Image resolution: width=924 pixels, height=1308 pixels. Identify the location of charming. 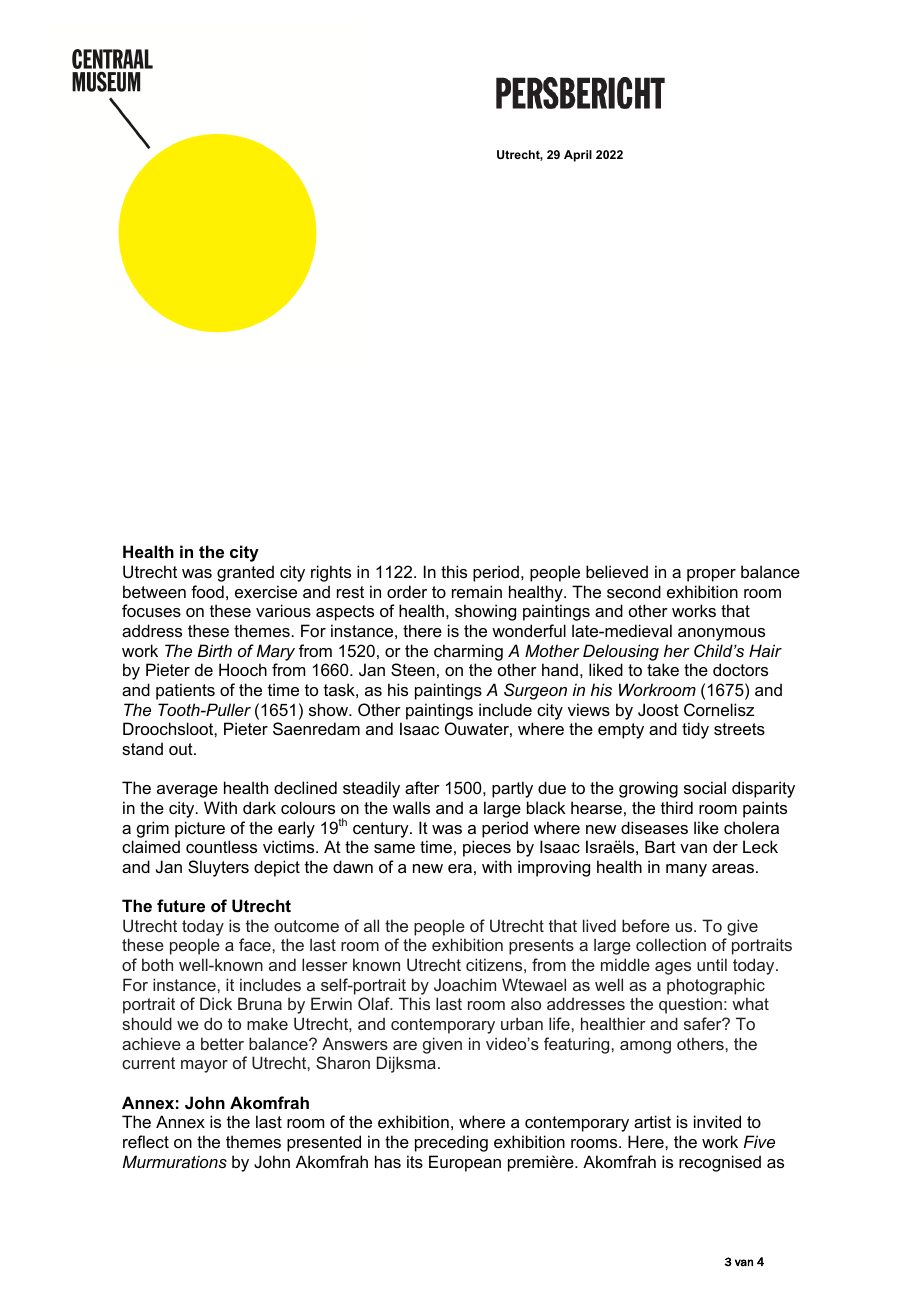
(468, 652).
